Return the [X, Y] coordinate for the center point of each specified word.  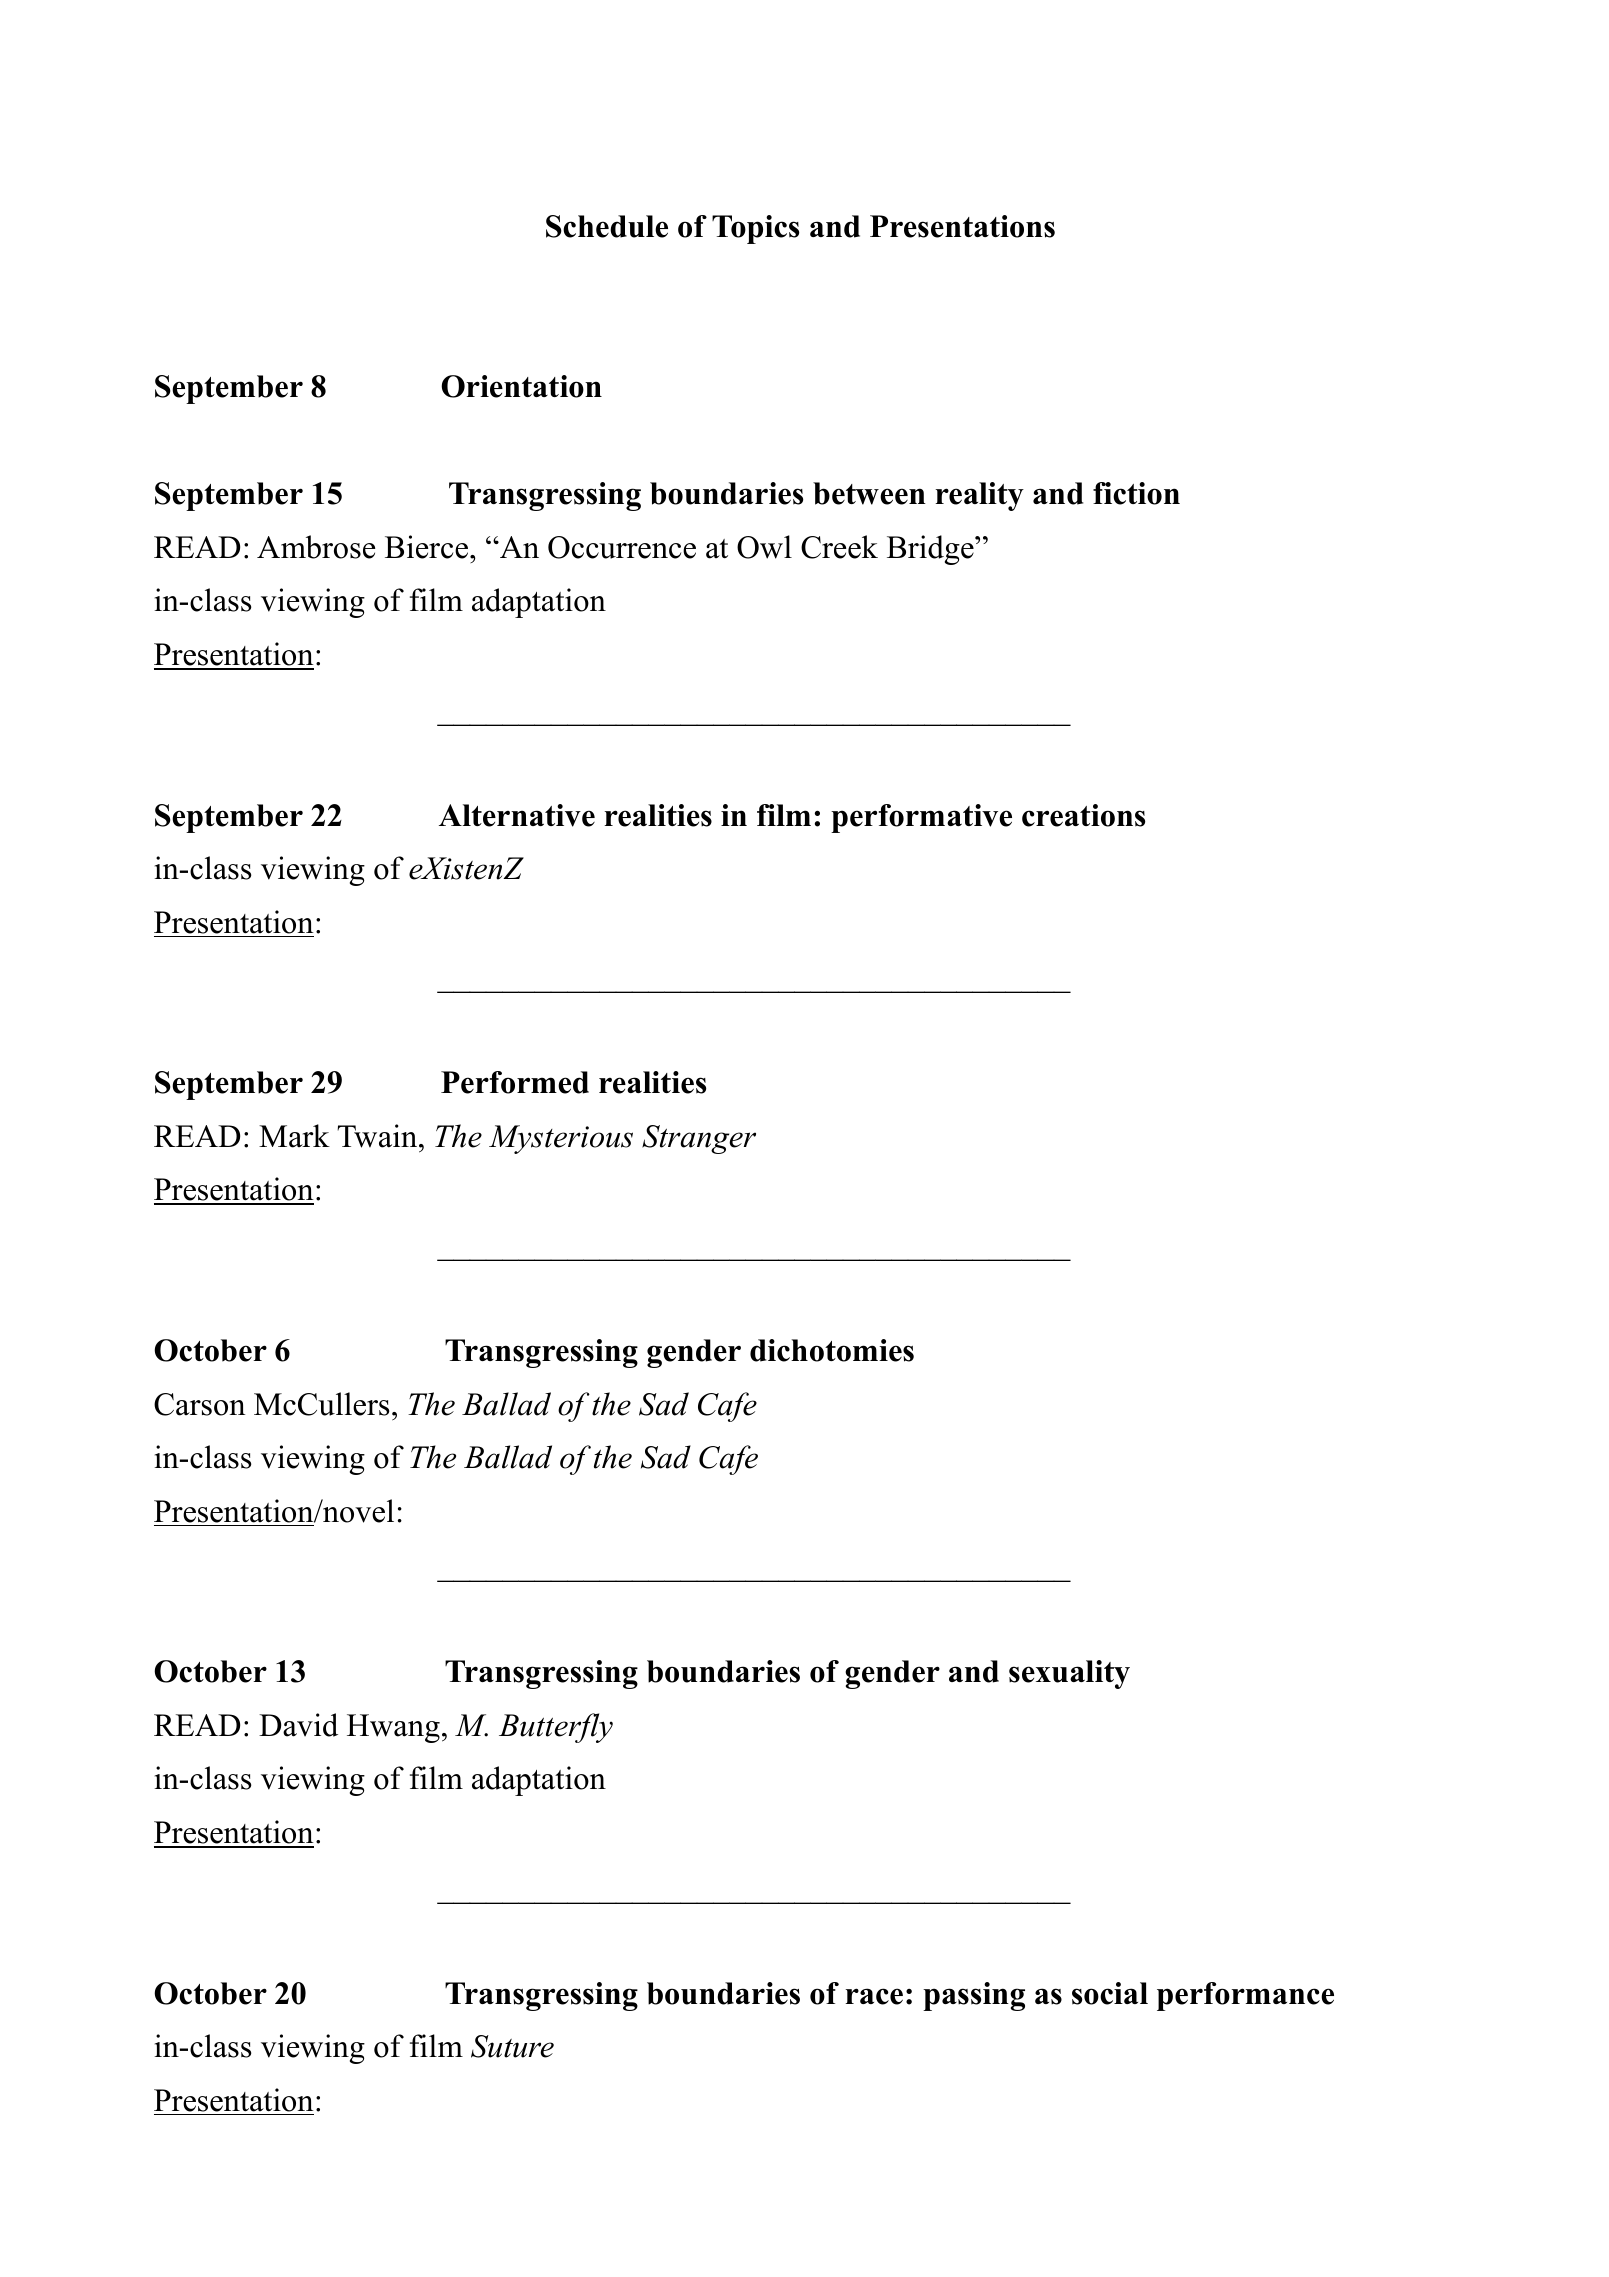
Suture [512, 2046]
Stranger [699, 1139]
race [874, 1996]
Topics [755, 229]
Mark [294, 1136]
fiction [1136, 493]
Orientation [521, 386]
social [1110, 1993]
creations [1083, 815]
